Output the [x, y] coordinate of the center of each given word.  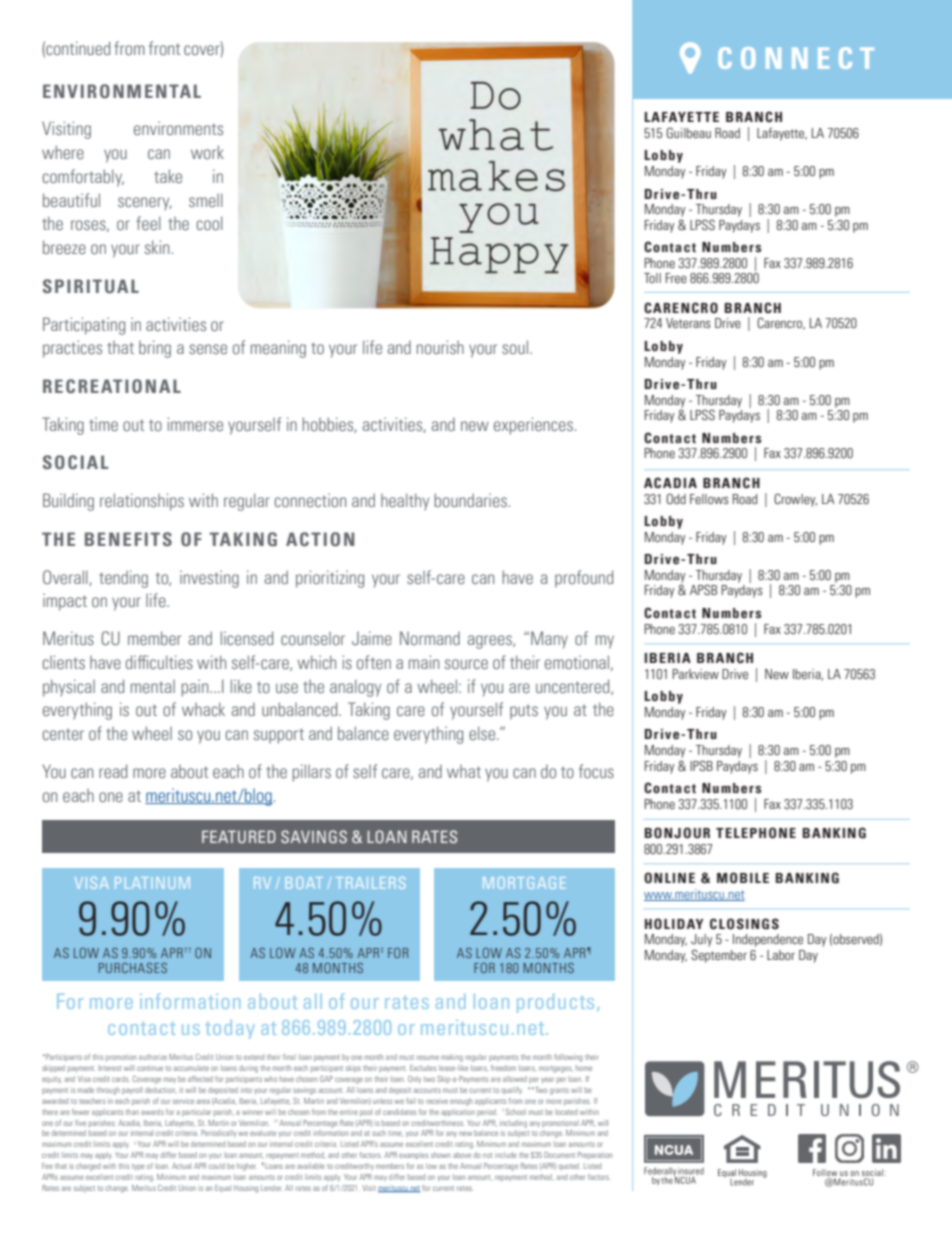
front [164, 48]
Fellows [709, 499]
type [138, 1167]
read [113, 771]
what [464, 771]
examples [413, 1155]
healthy [405, 501]
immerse [195, 424]
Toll [652, 278]
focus [596, 771]
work [207, 152]
